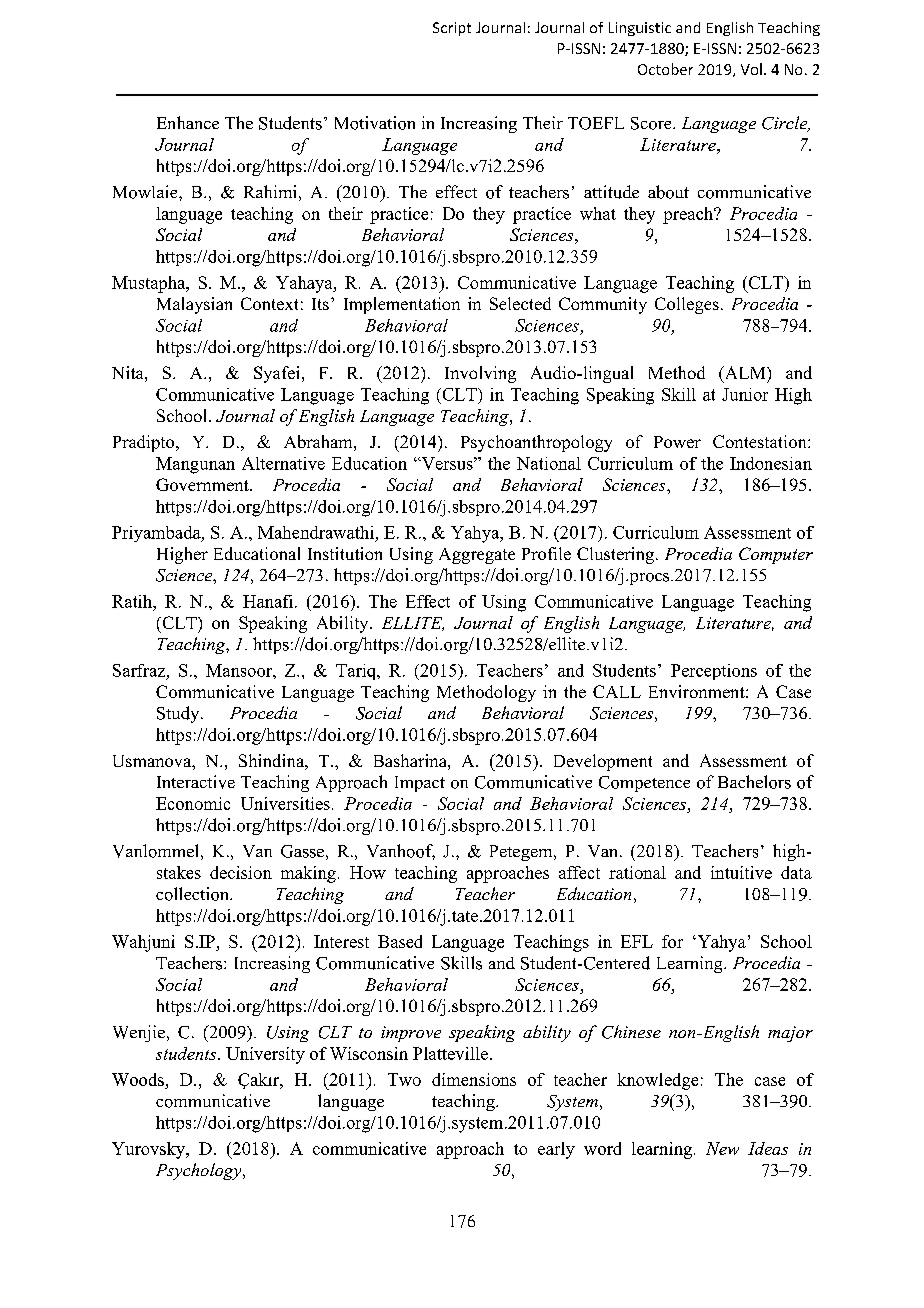 This screenshot has width=924, height=1308. Describe the element at coordinates (474, 1079) in the screenshot. I see `dimensions` at that location.
